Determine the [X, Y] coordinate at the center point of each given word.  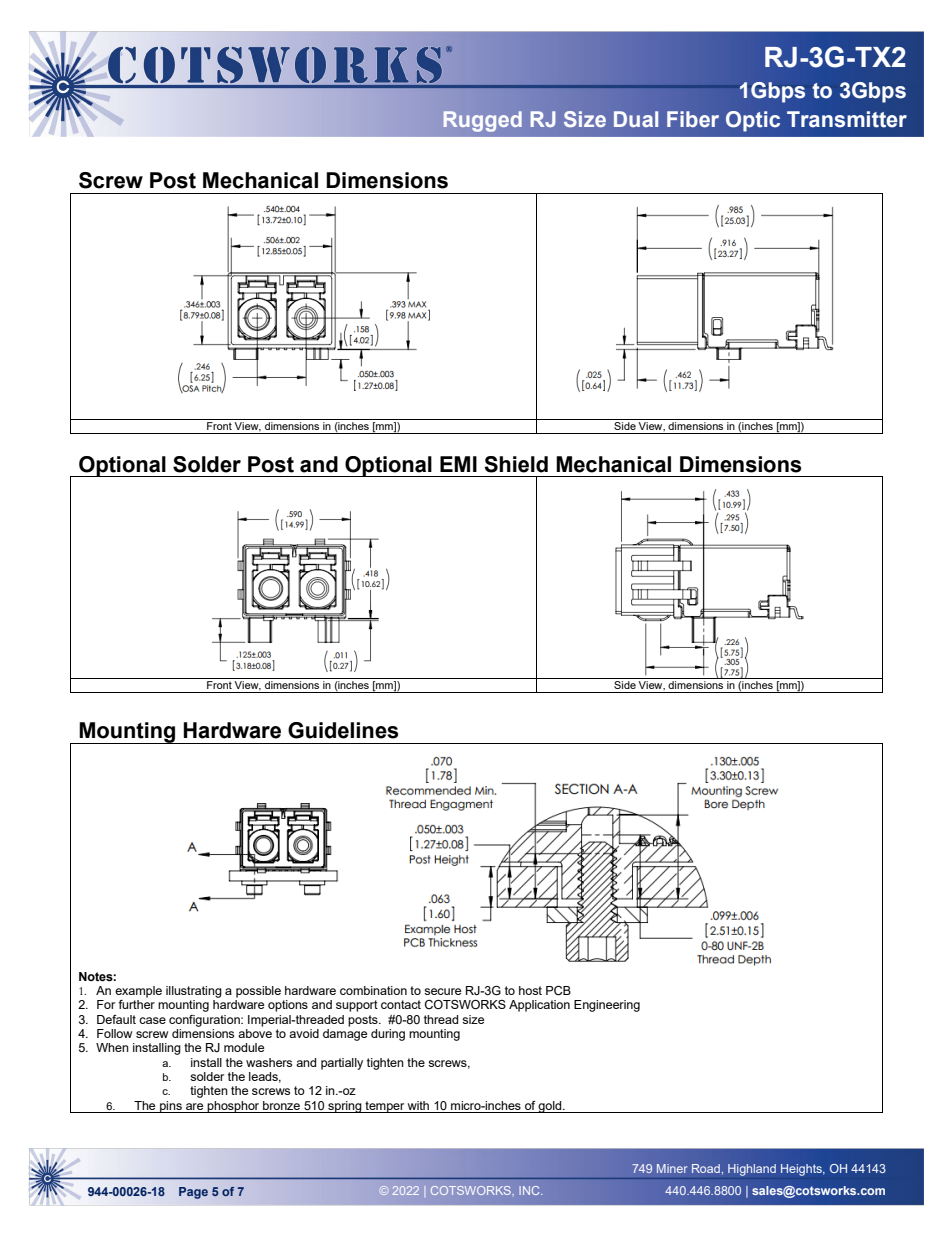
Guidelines [343, 730]
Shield [516, 464]
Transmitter [847, 119]
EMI [458, 464]
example [138, 992]
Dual [636, 119]
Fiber [693, 119]
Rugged [483, 121]
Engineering [607, 1006]
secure [442, 991]
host [530, 990]
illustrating [194, 992]
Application [539, 1006]
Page [193, 1193]
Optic [753, 121]
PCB [558, 991]
